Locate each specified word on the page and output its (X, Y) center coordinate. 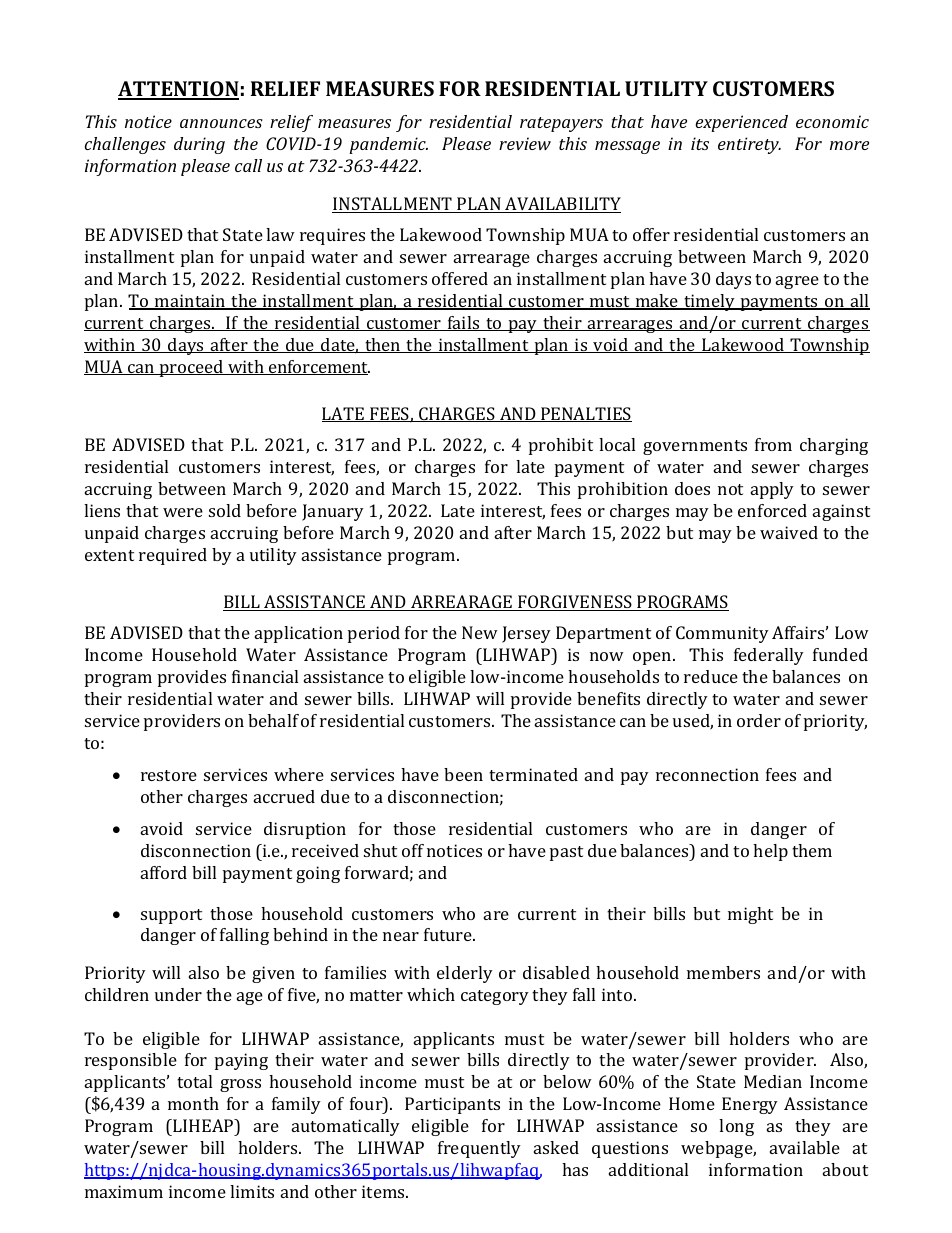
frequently (479, 1149)
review (525, 143)
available (805, 1147)
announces (221, 123)
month (193, 1103)
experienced (741, 123)
